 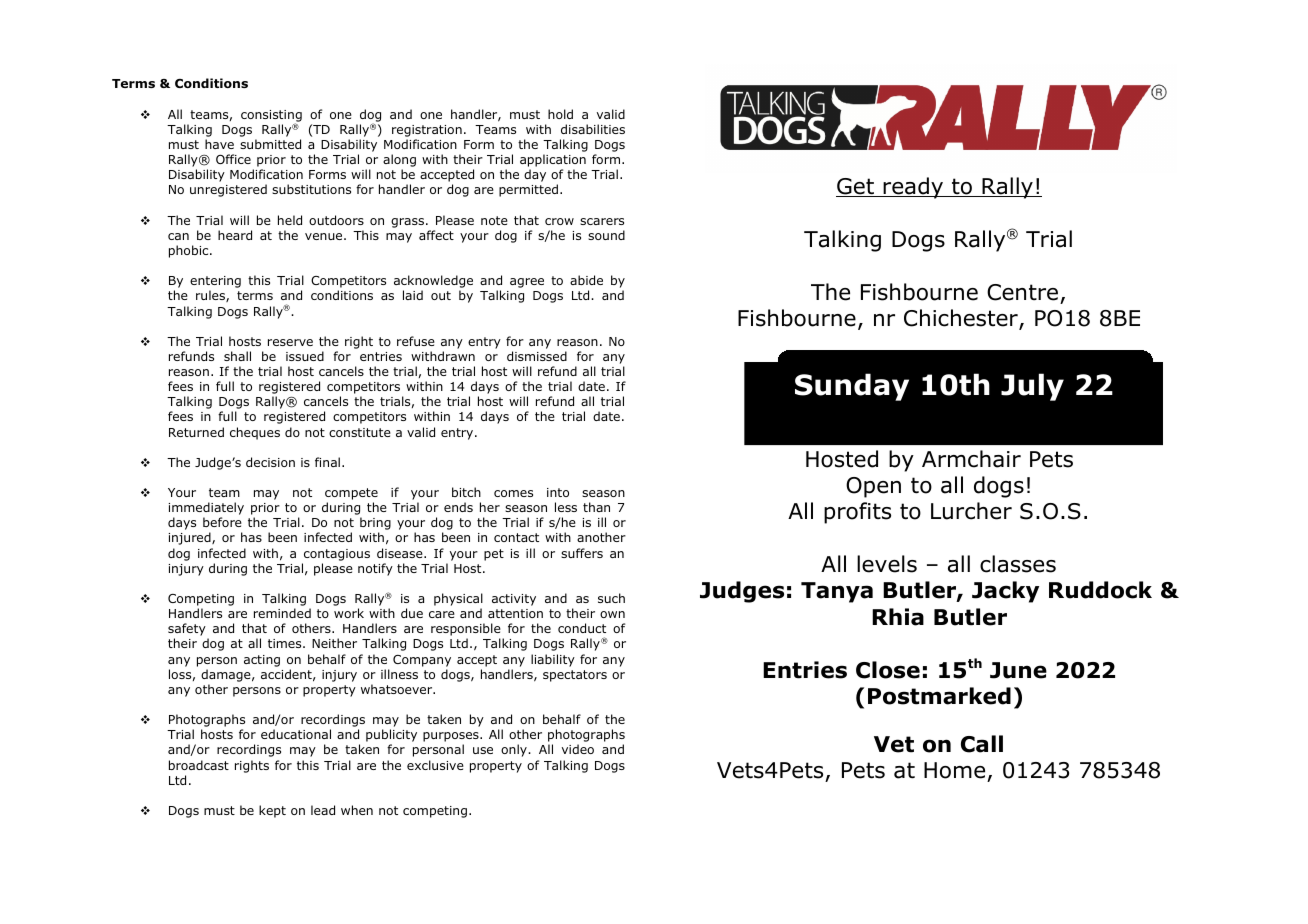 I want to click on suffers, so click(x=582, y=553).
